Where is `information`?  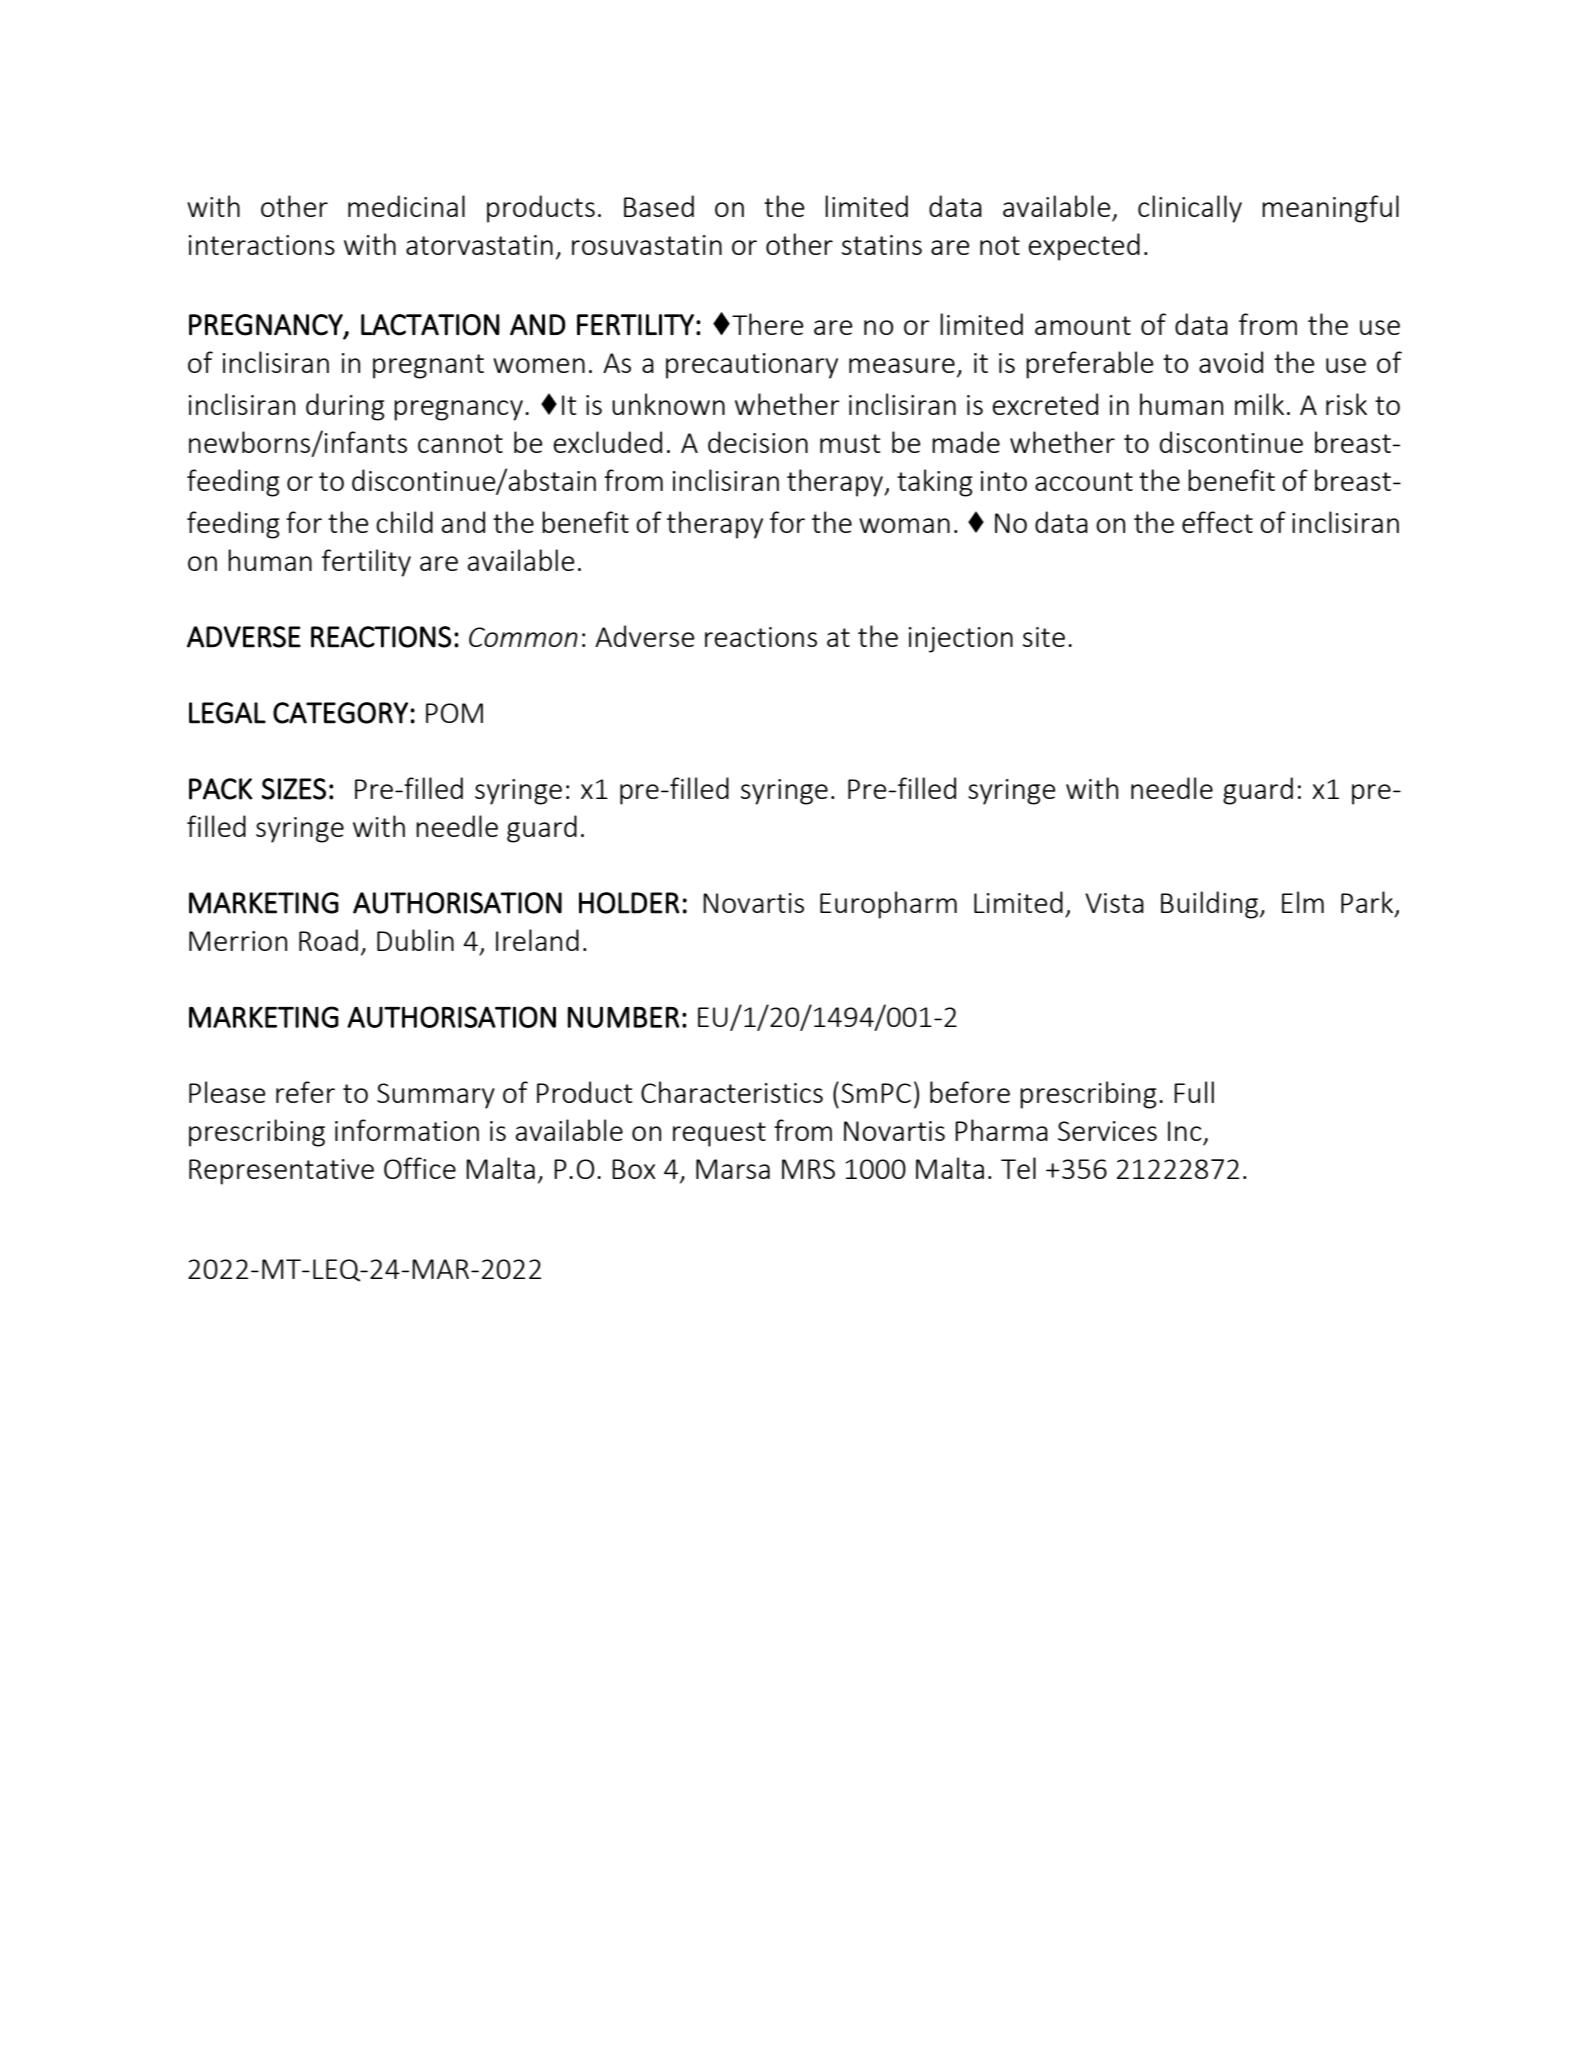 information is located at coordinates (407, 1130).
